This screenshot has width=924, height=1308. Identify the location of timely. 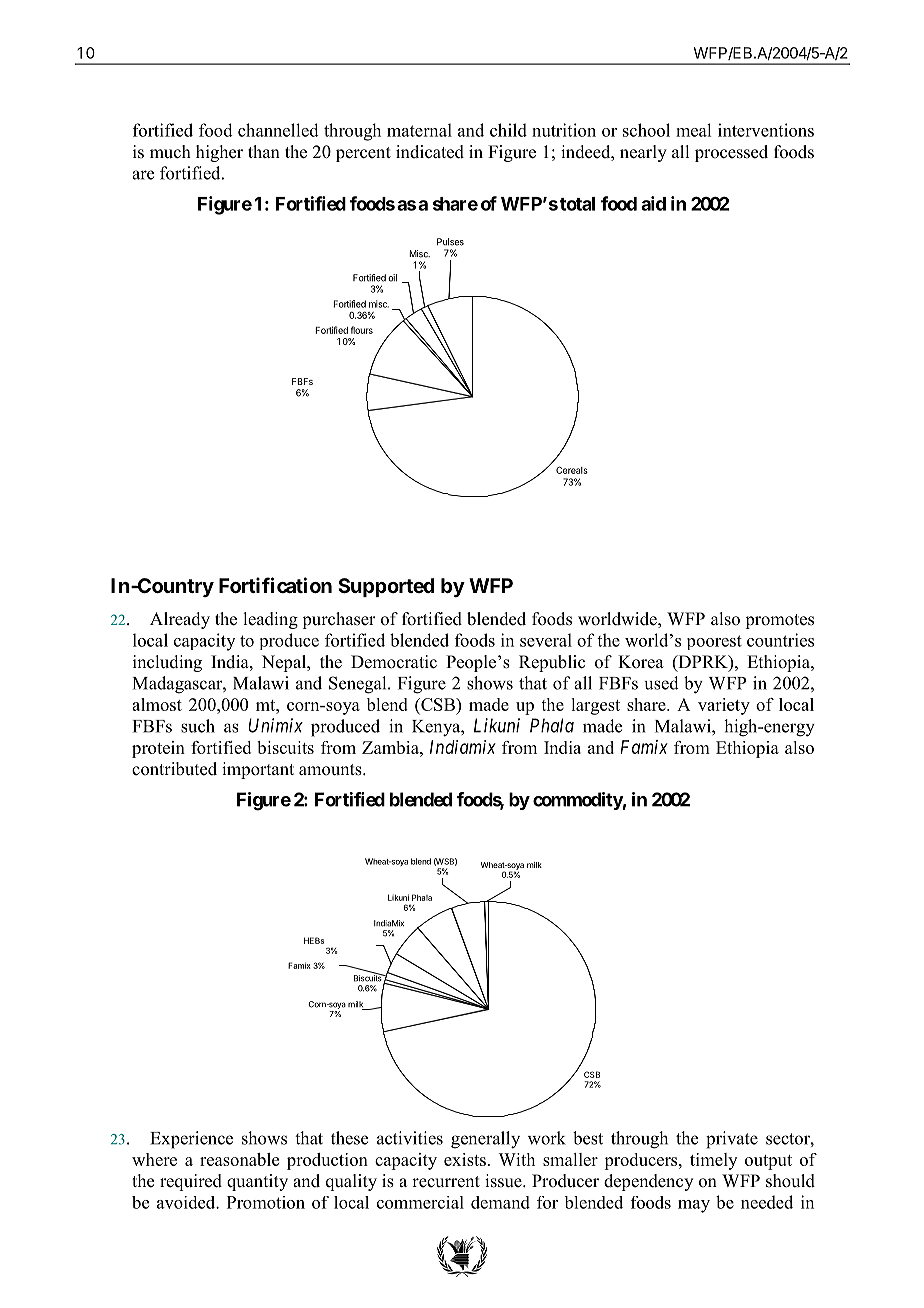
(713, 1161).
